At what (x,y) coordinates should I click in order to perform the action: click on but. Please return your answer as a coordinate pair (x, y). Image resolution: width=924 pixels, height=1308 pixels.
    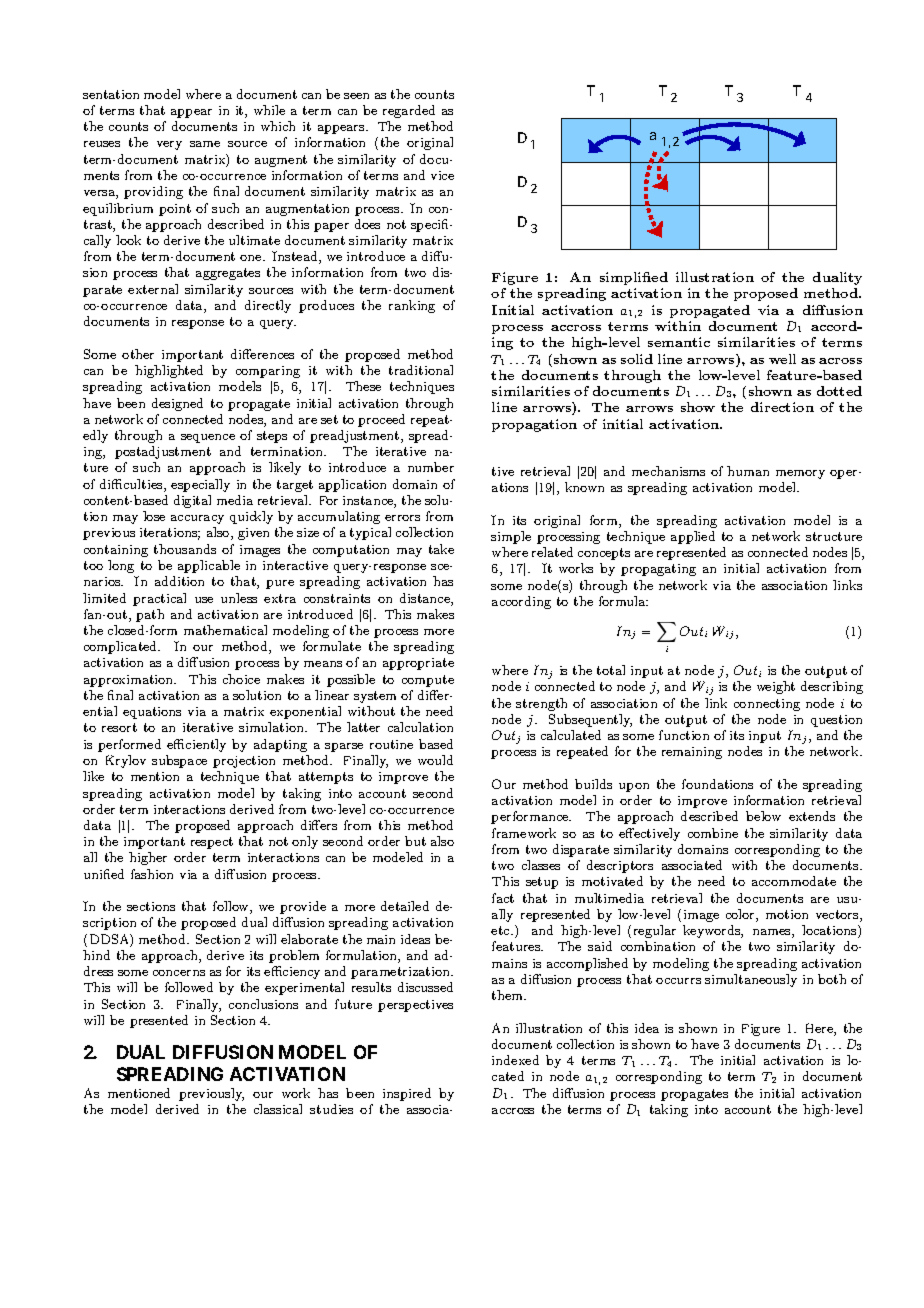
    Looking at the image, I should click on (415, 841).
